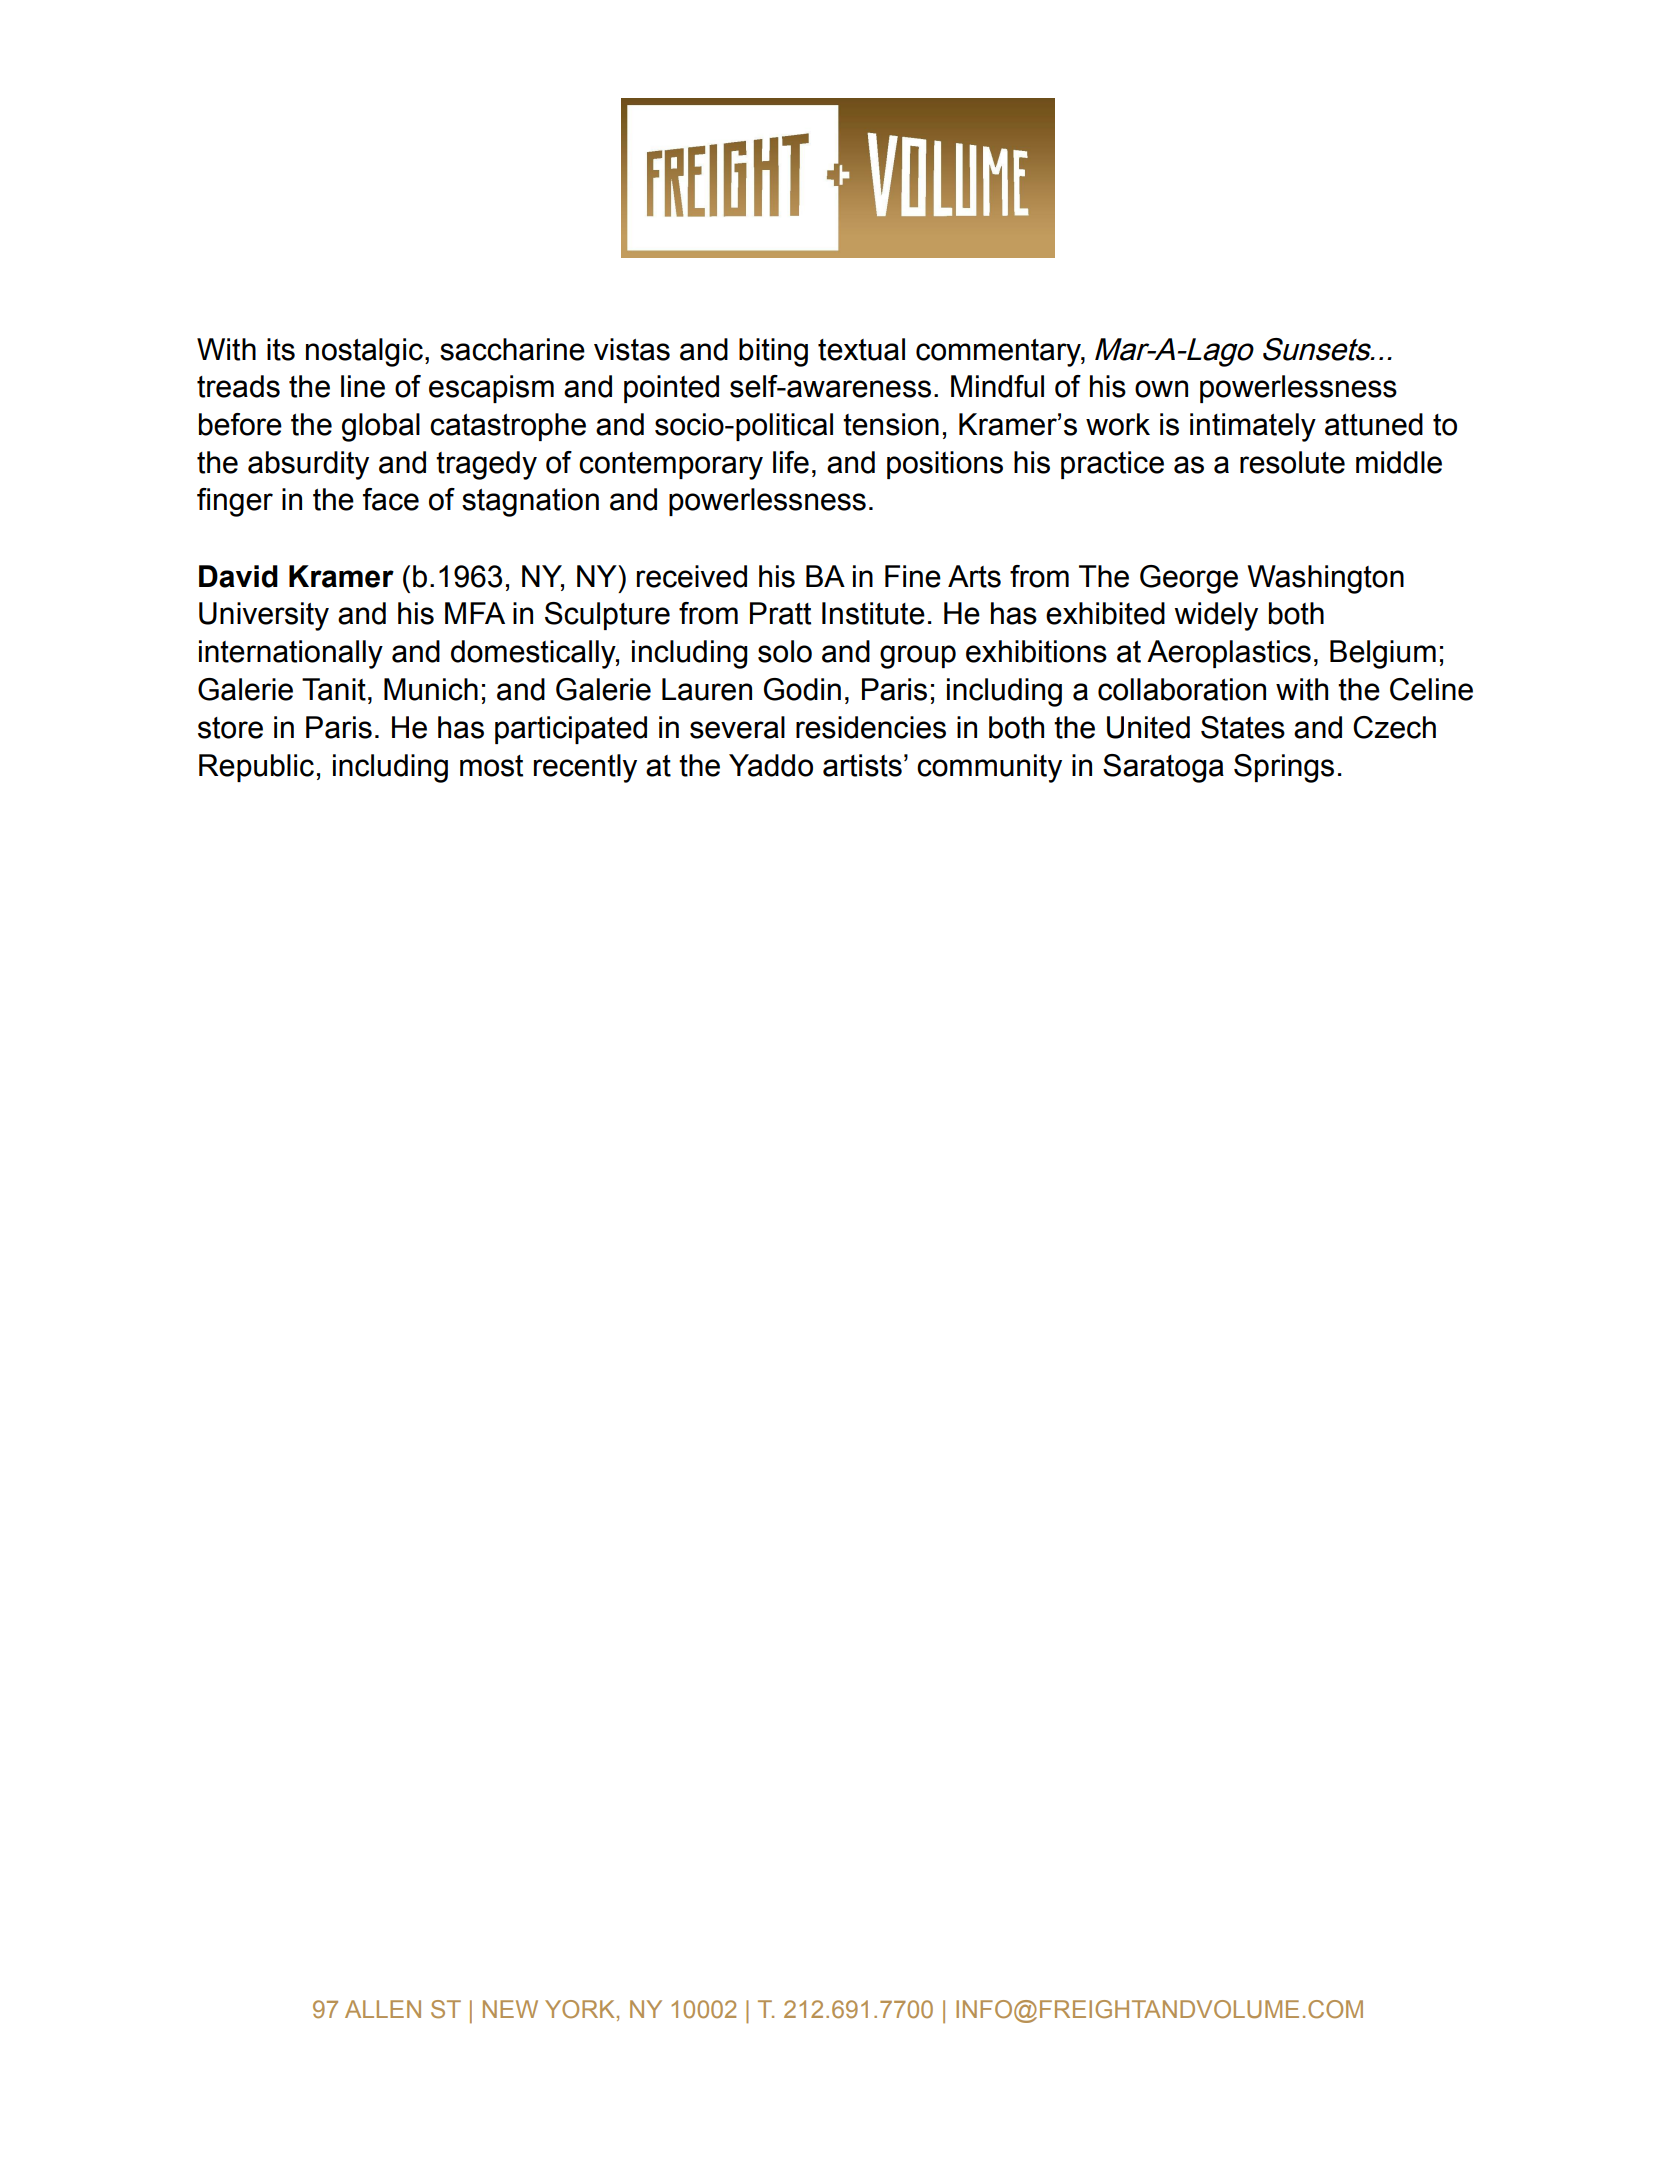  What do you see at coordinates (383, 2009) in the screenshot?
I see `ALLEN` at bounding box center [383, 2009].
